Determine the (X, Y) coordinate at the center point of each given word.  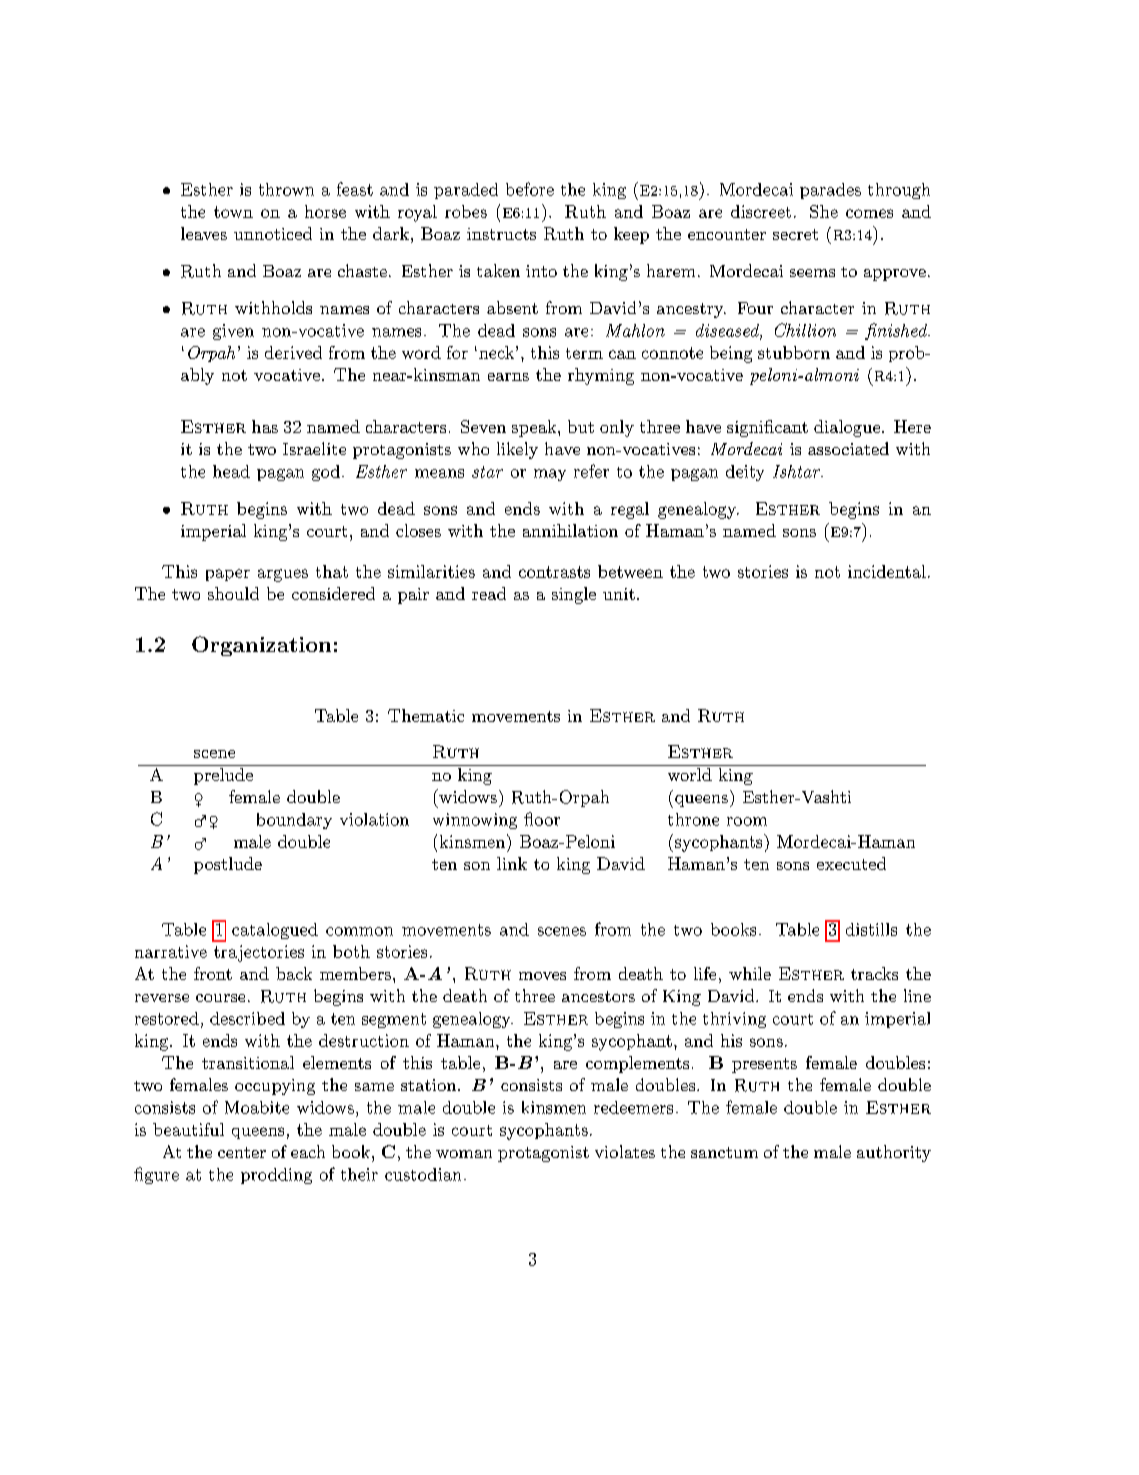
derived (293, 352)
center (242, 1152)
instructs (501, 234)
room (747, 821)
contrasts (554, 572)
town (233, 212)
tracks (874, 973)
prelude (223, 776)
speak (535, 428)
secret (795, 234)
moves (542, 976)
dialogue (847, 428)
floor (542, 819)
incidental (887, 571)
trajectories (259, 953)
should (233, 593)
